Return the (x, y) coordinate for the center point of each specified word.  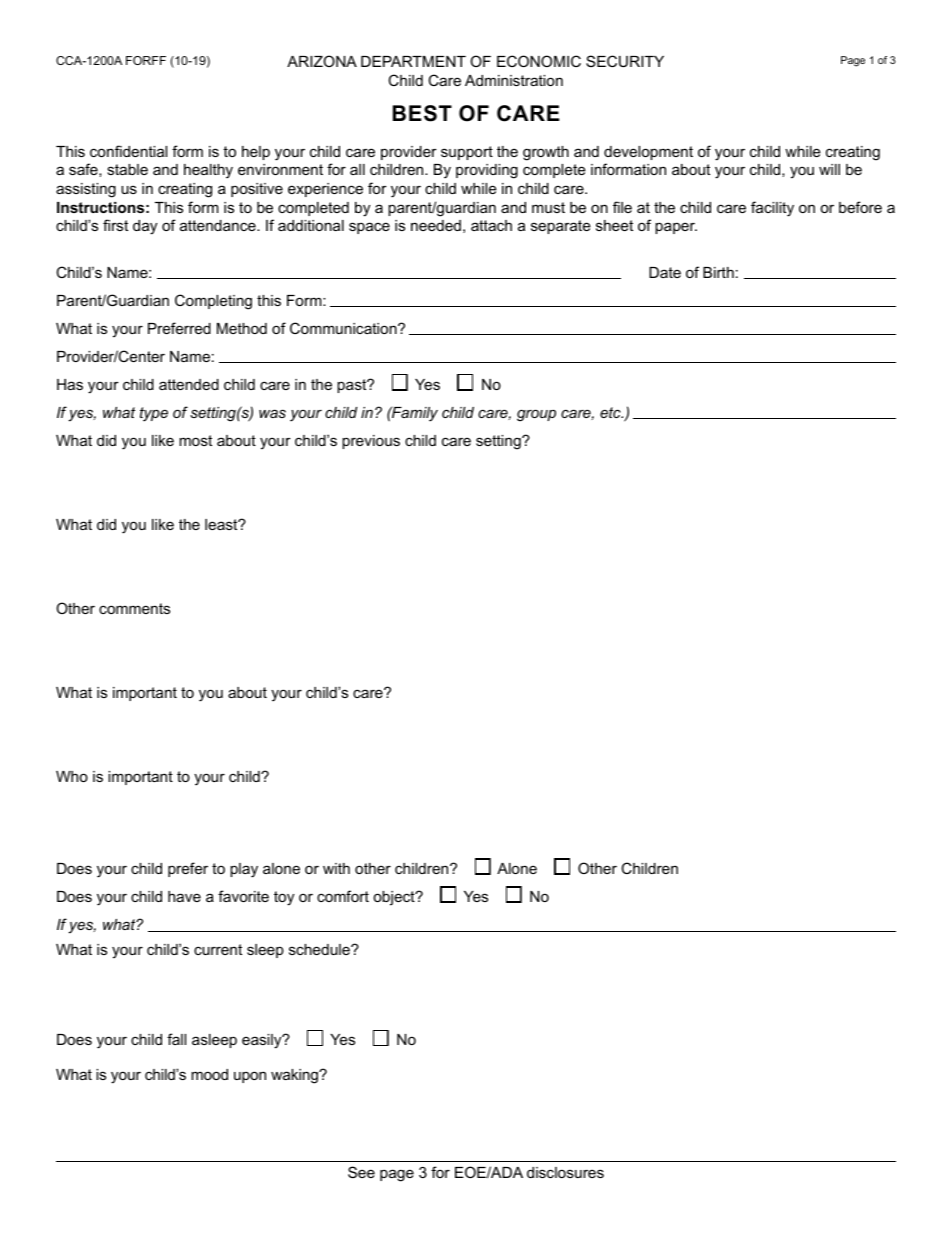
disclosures (565, 1172)
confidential (128, 151)
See (361, 1172)
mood (209, 1074)
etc (611, 412)
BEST (422, 113)
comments (134, 608)
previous (371, 442)
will (829, 169)
